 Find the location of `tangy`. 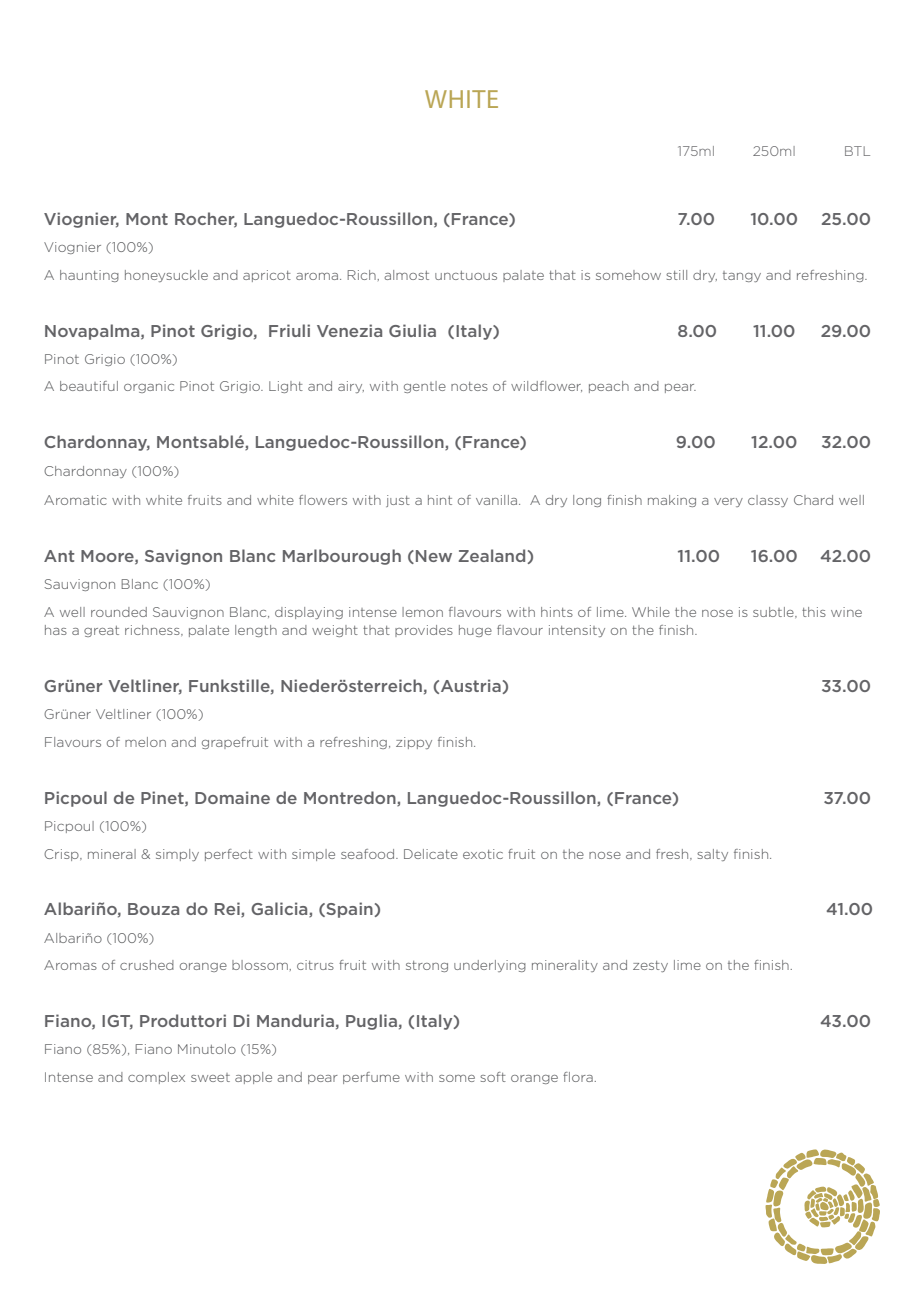

tangy is located at coordinates (742, 276).
